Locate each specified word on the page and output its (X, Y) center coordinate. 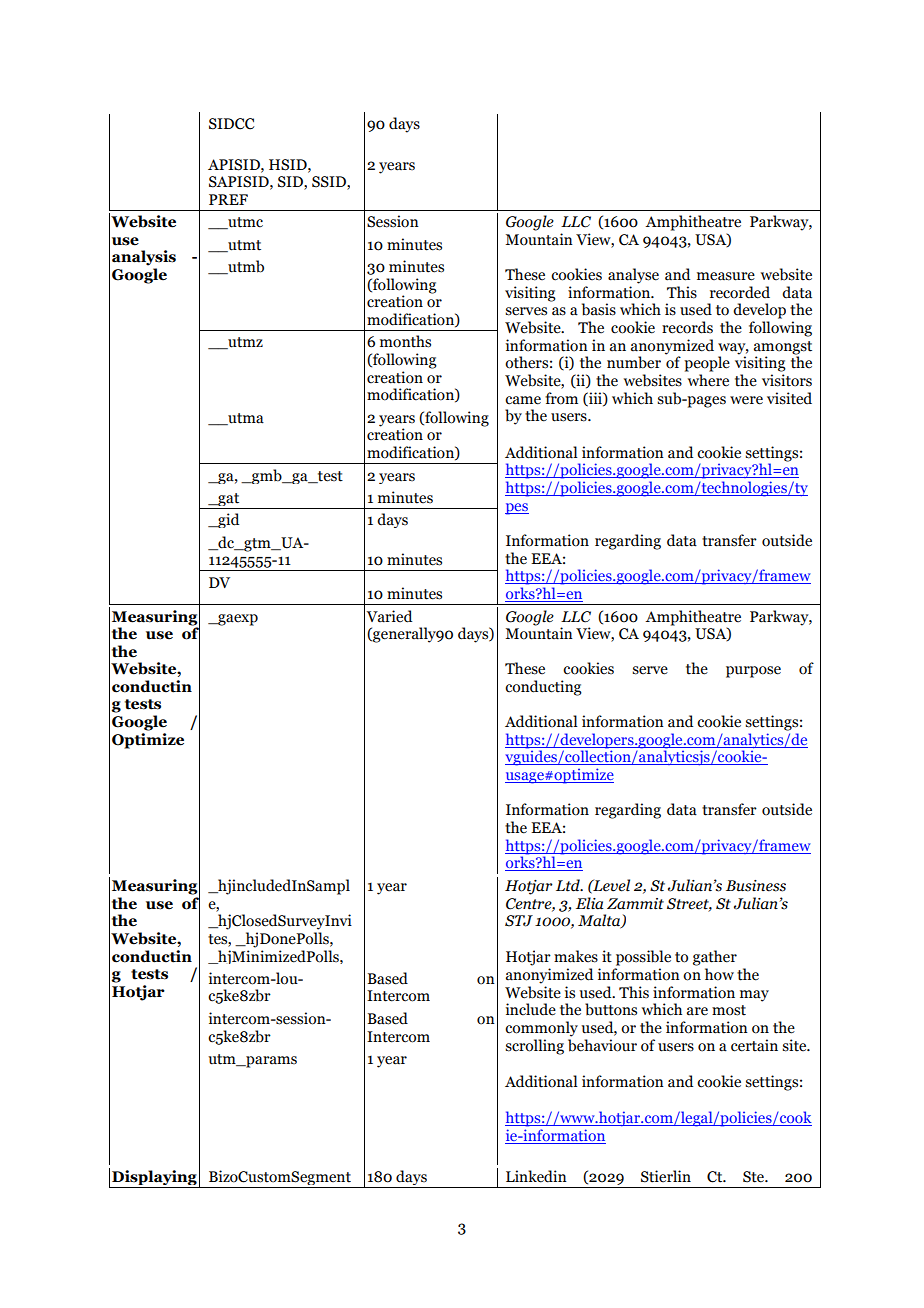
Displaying (154, 1179)
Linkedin (536, 1176)
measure (726, 276)
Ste (754, 1177)
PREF (228, 199)
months (405, 341)
